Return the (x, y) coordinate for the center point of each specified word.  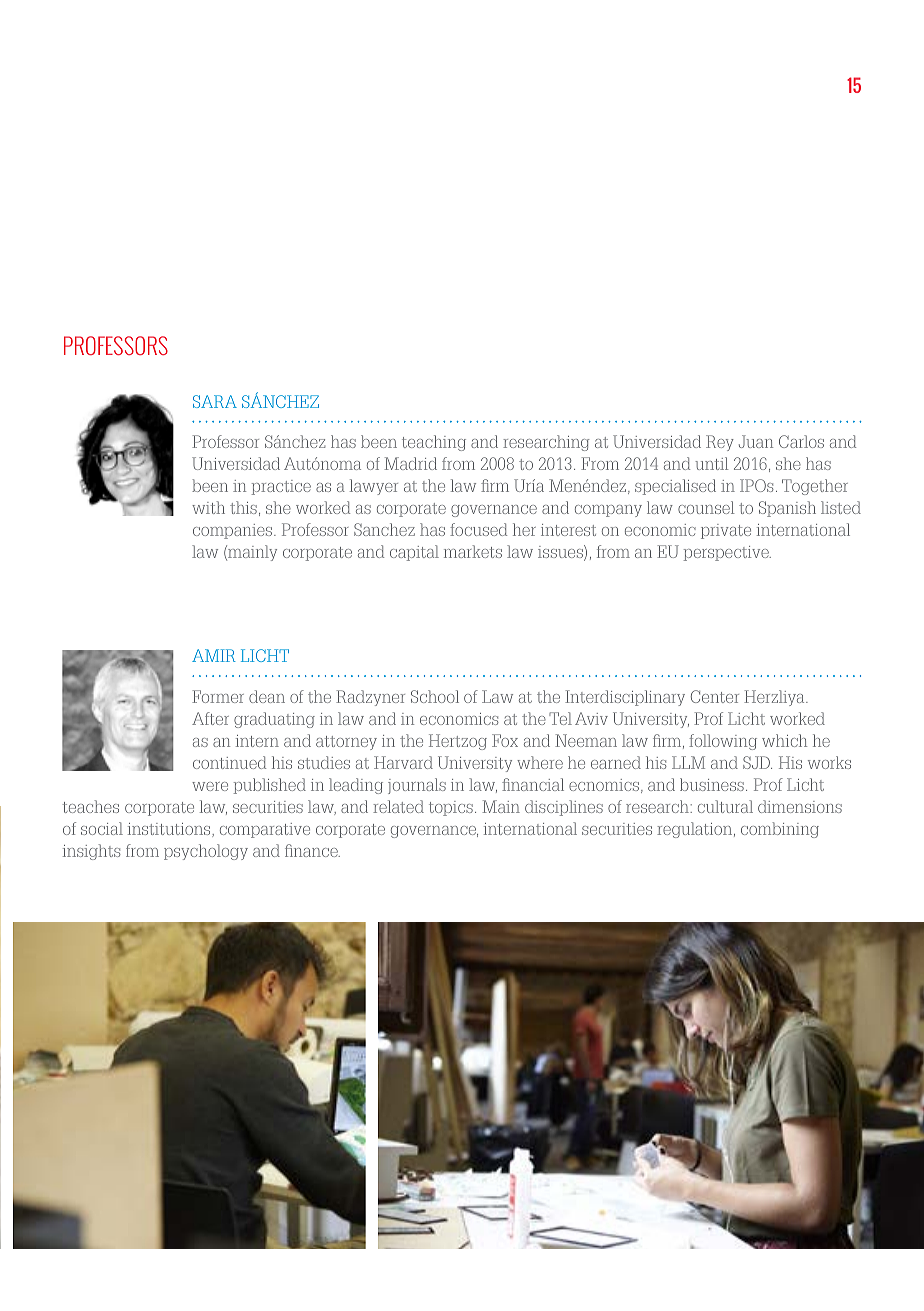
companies (234, 531)
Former (218, 696)
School (435, 696)
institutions (170, 830)
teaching (434, 443)
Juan (756, 441)
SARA (215, 401)
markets (473, 551)
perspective (727, 553)
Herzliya (775, 698)
